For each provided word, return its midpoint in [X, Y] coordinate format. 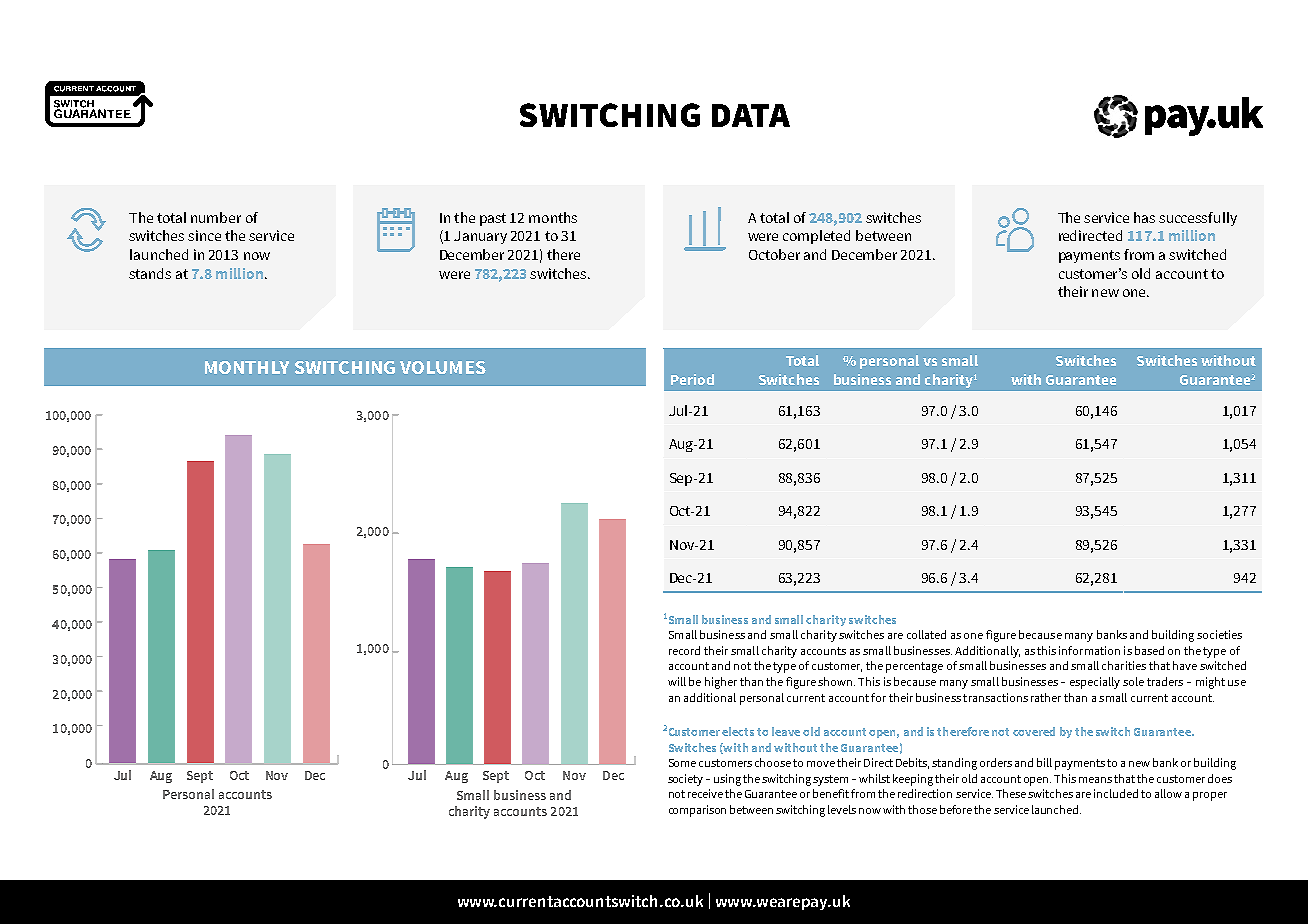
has [1144, 217]
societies [1219, 634]
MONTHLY [247, 367]
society [685, 780]
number [216, 217]
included [1116, 793]
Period [692, 379]
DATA [751, 115]
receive [705, 793]
